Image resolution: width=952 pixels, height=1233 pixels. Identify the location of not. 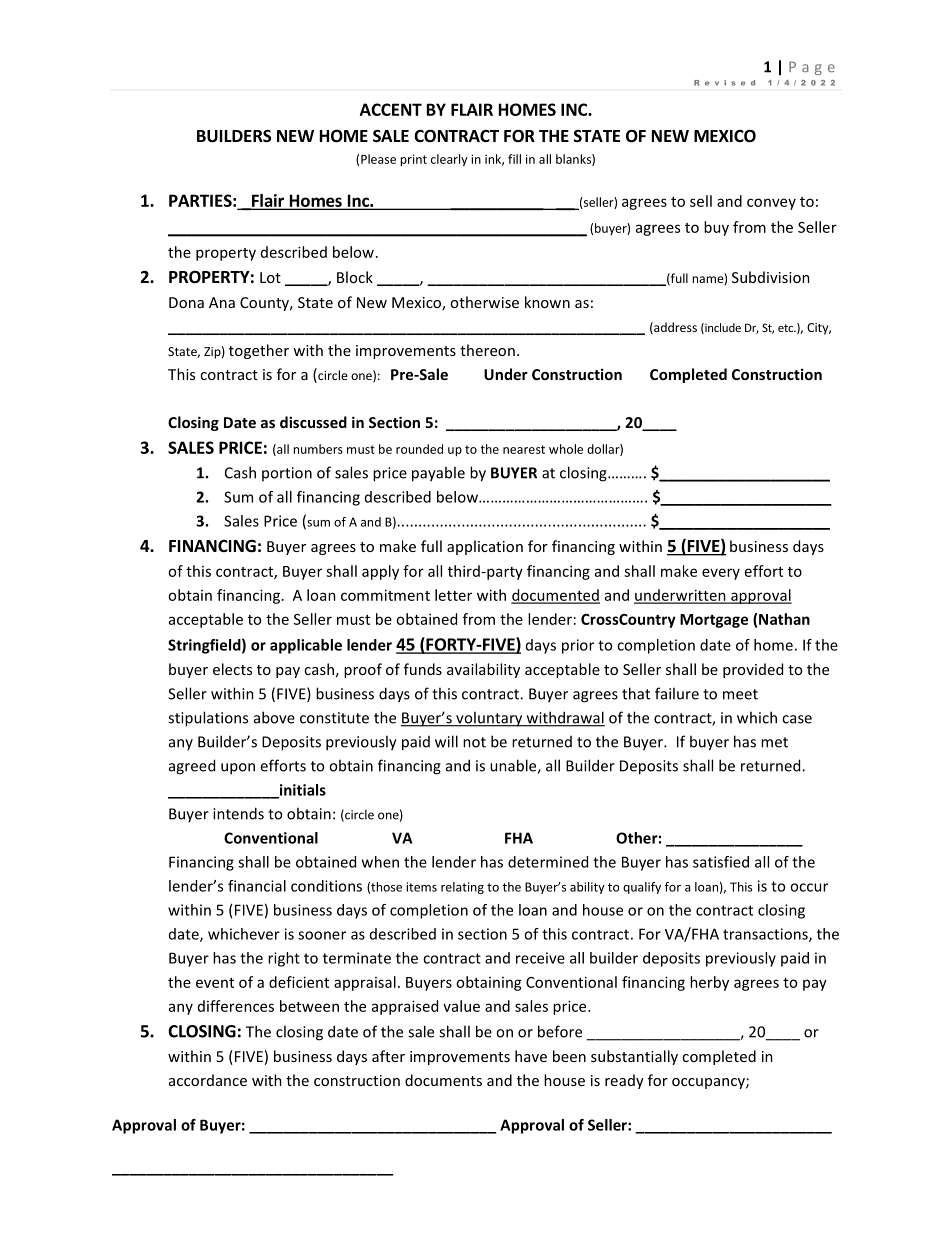
(474, 742).
